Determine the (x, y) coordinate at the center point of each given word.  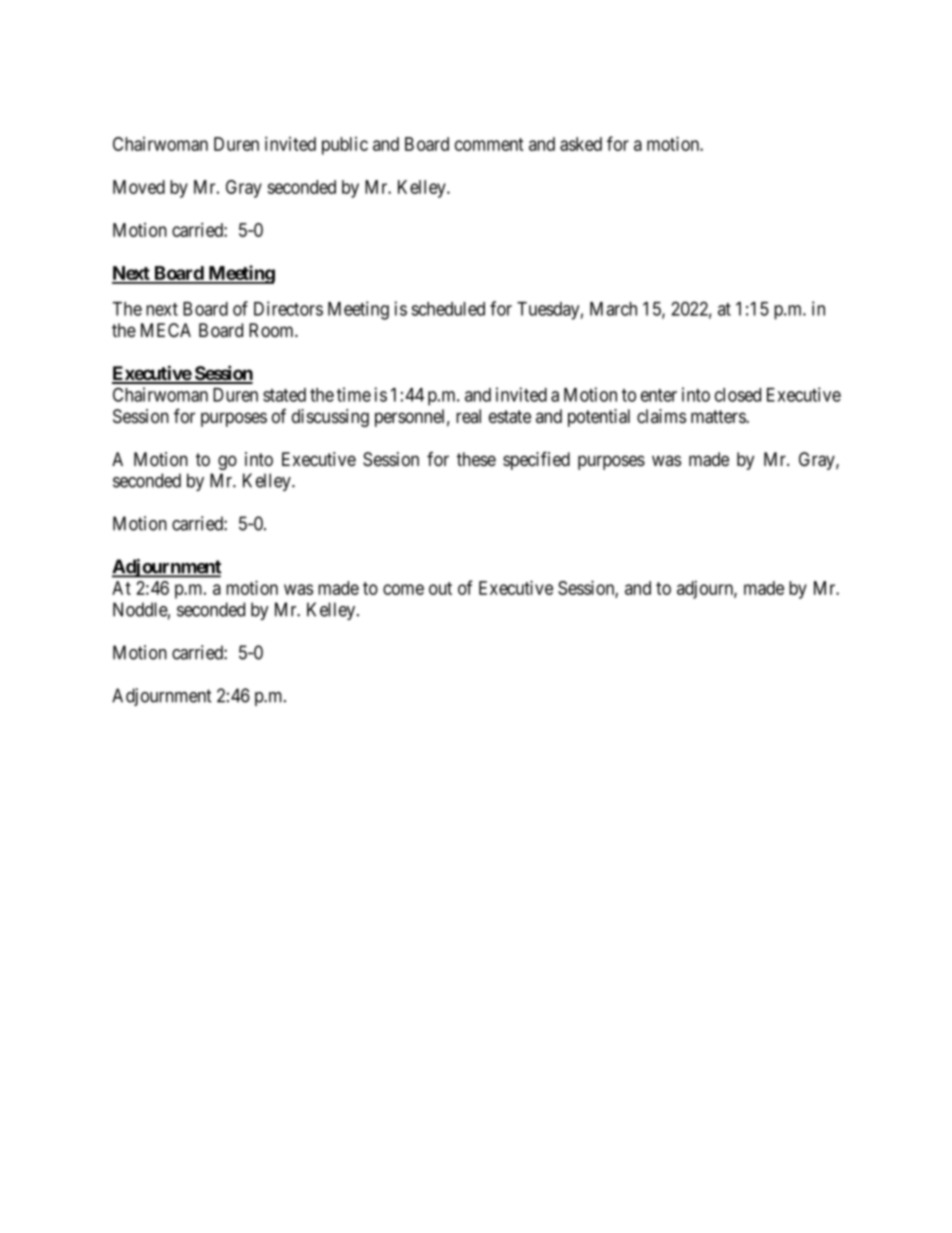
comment (489, 144)
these (476, 459)
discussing (330, 418)
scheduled (448, 309)
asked (581, 144)
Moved (139, 187)
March (613, 309)
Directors (288, 308)
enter (659, 395)
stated (284, 395)
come (403, 589)
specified (536, 460)
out (440, 588)
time (354, 394)
